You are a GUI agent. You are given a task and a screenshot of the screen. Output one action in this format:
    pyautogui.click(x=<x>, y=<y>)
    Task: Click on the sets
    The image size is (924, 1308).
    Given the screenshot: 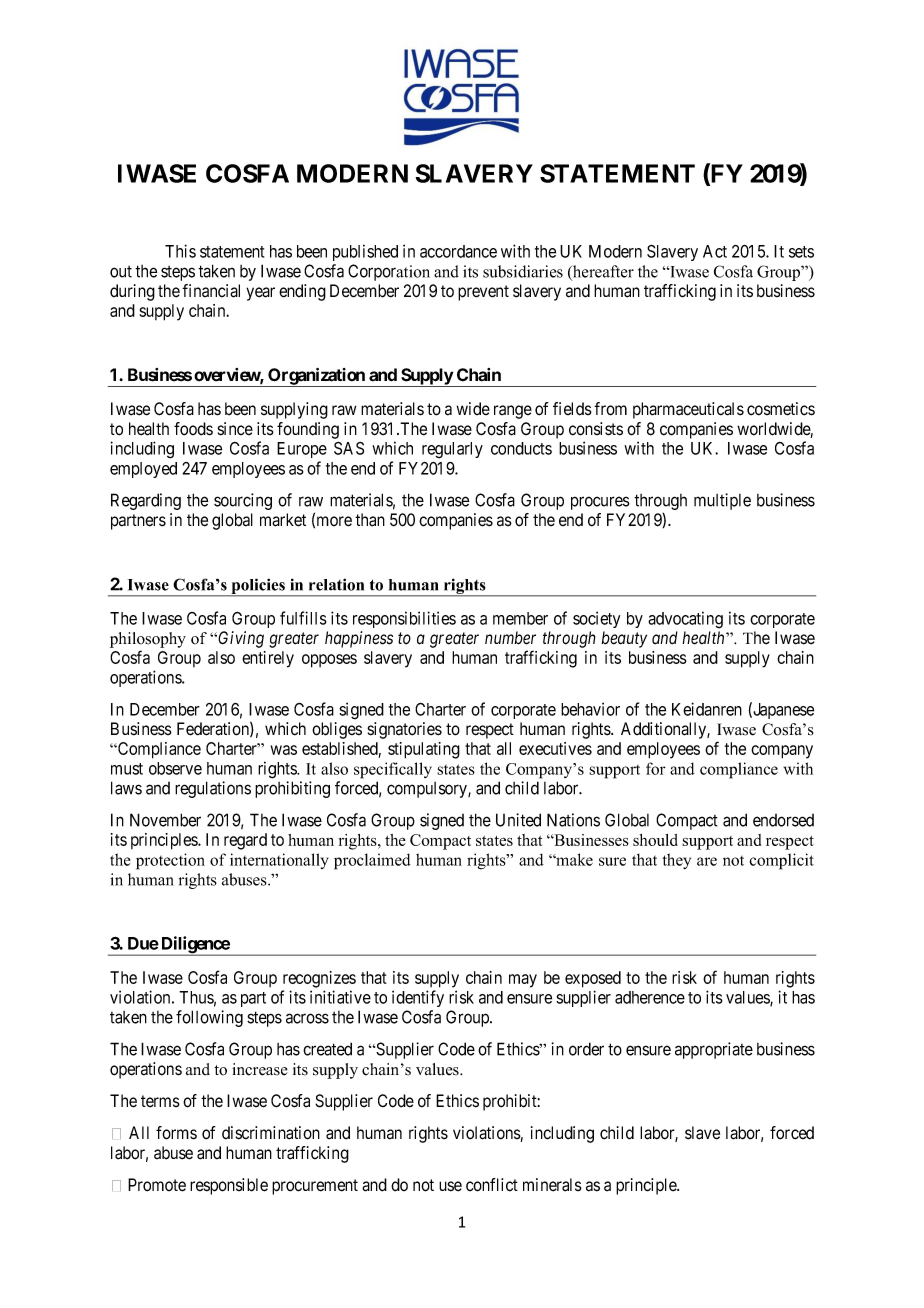 What is the action you would take?
    pyautogui.click(x=801, y=252)
